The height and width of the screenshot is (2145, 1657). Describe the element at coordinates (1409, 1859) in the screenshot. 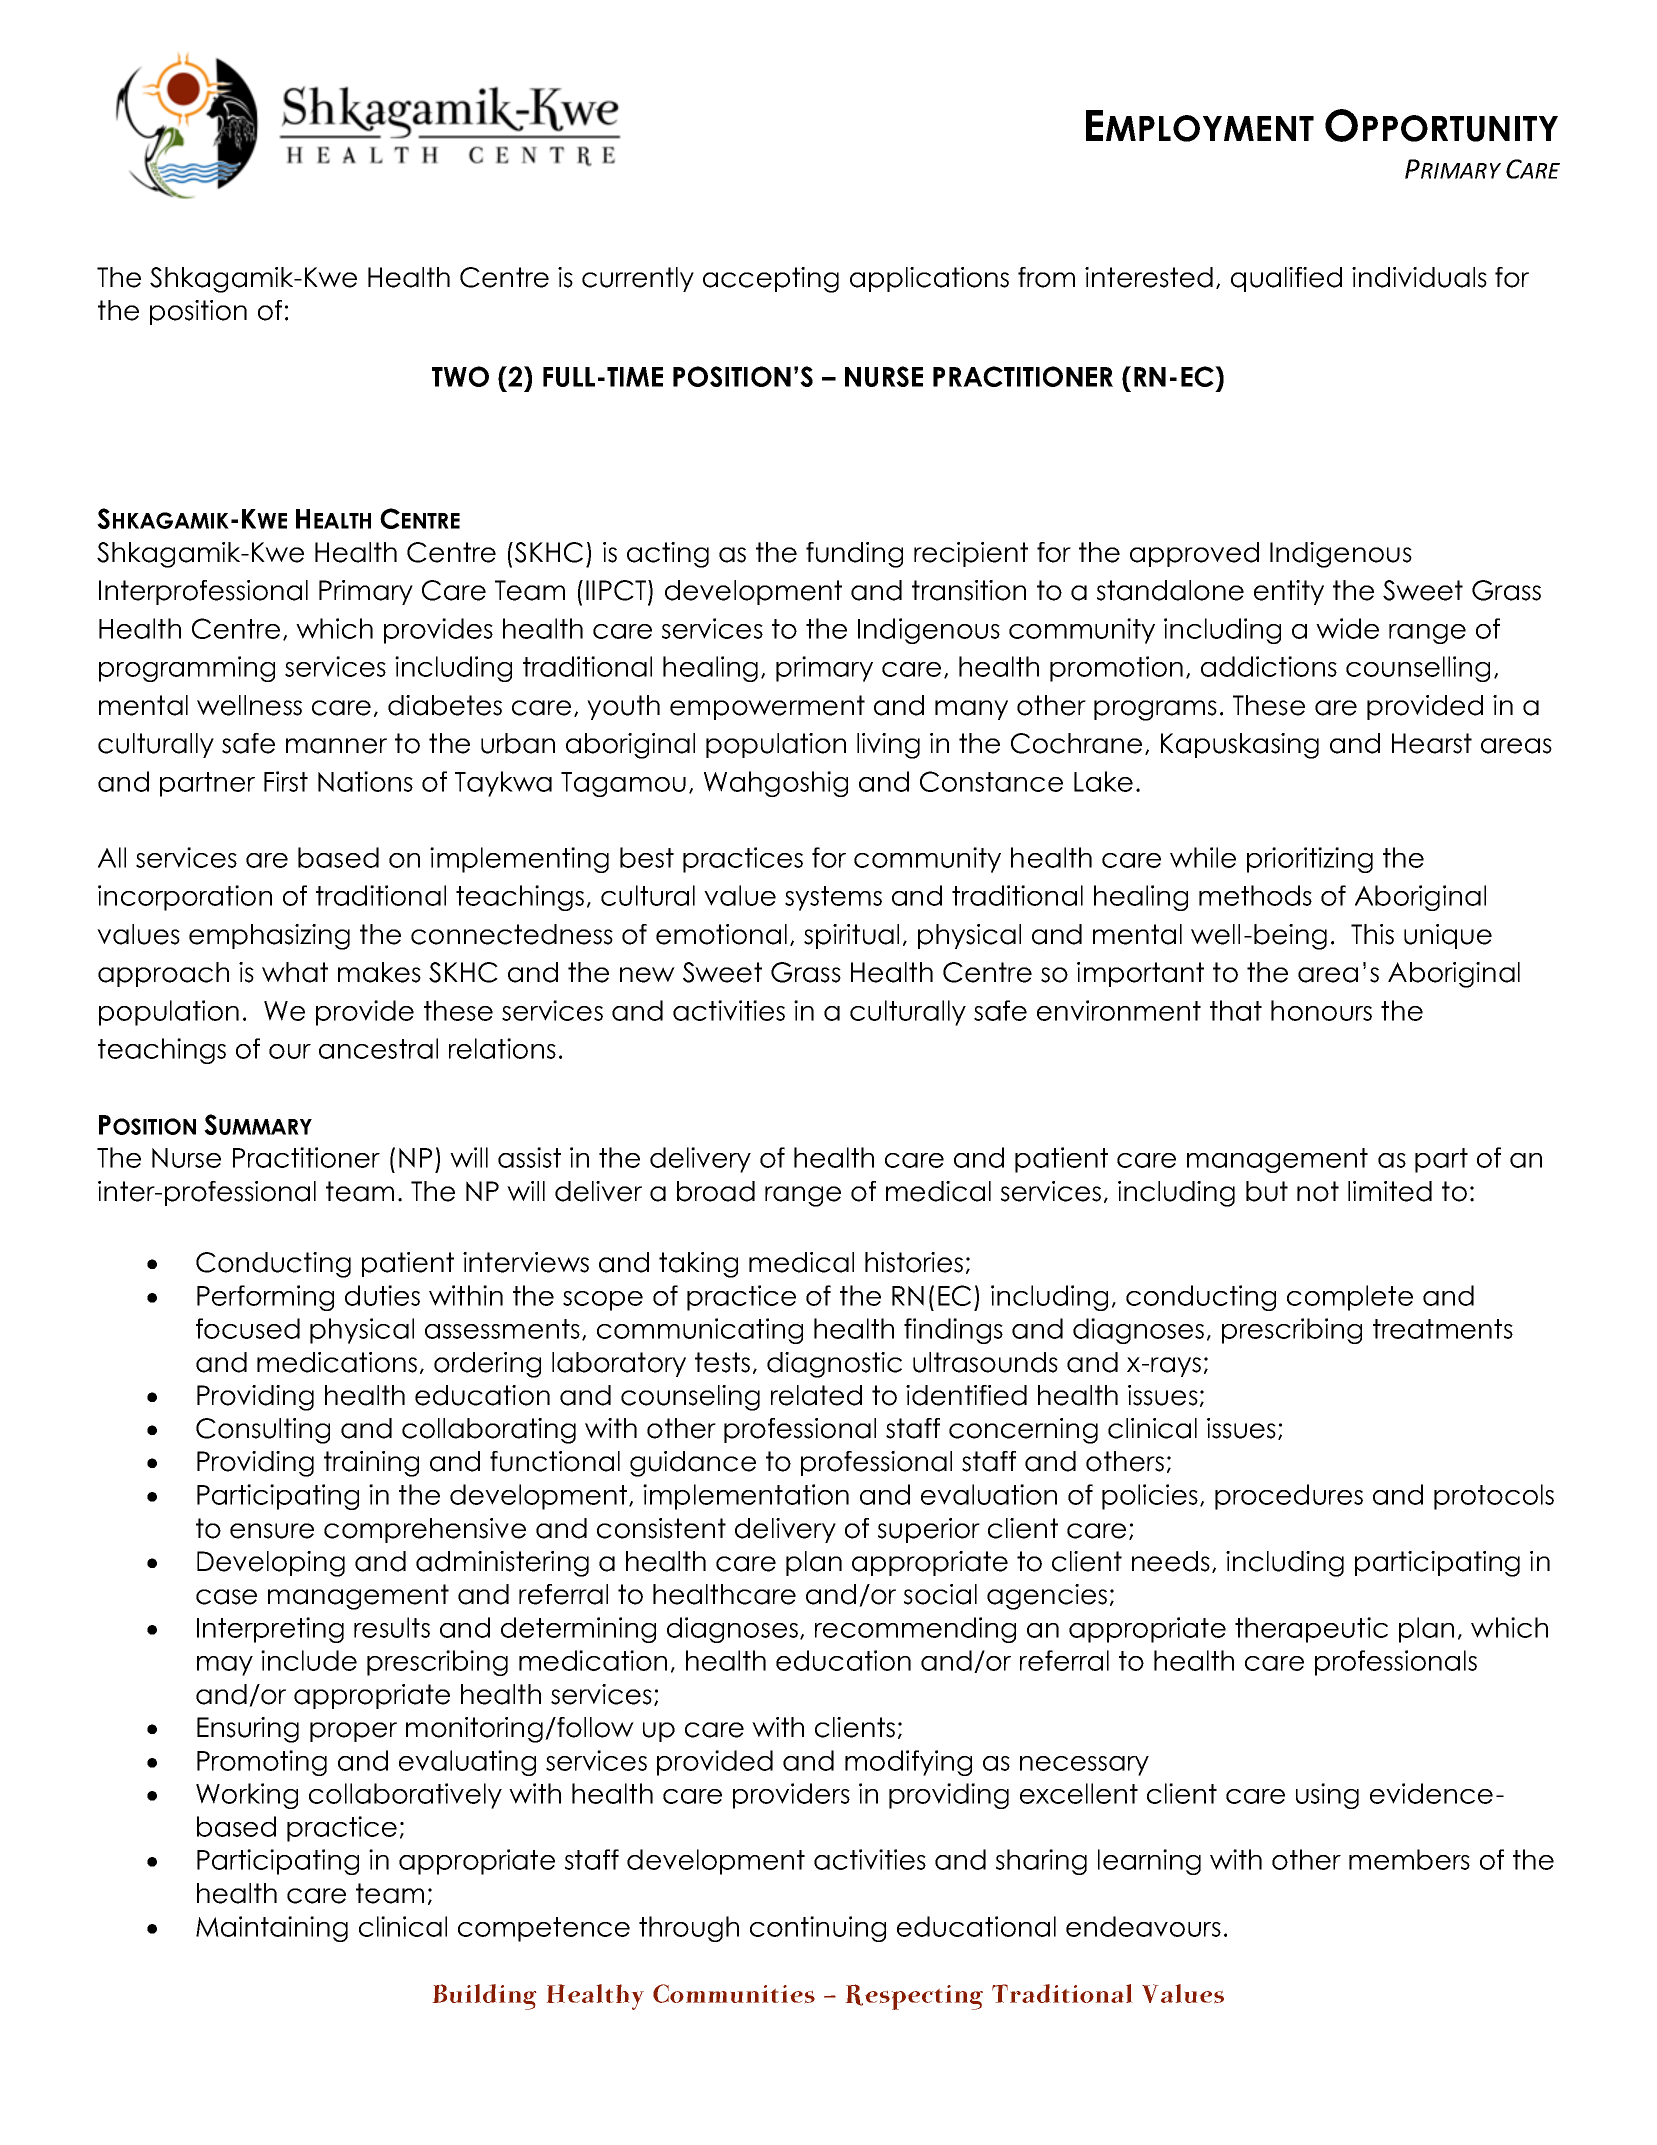

I see `members` at that location.
